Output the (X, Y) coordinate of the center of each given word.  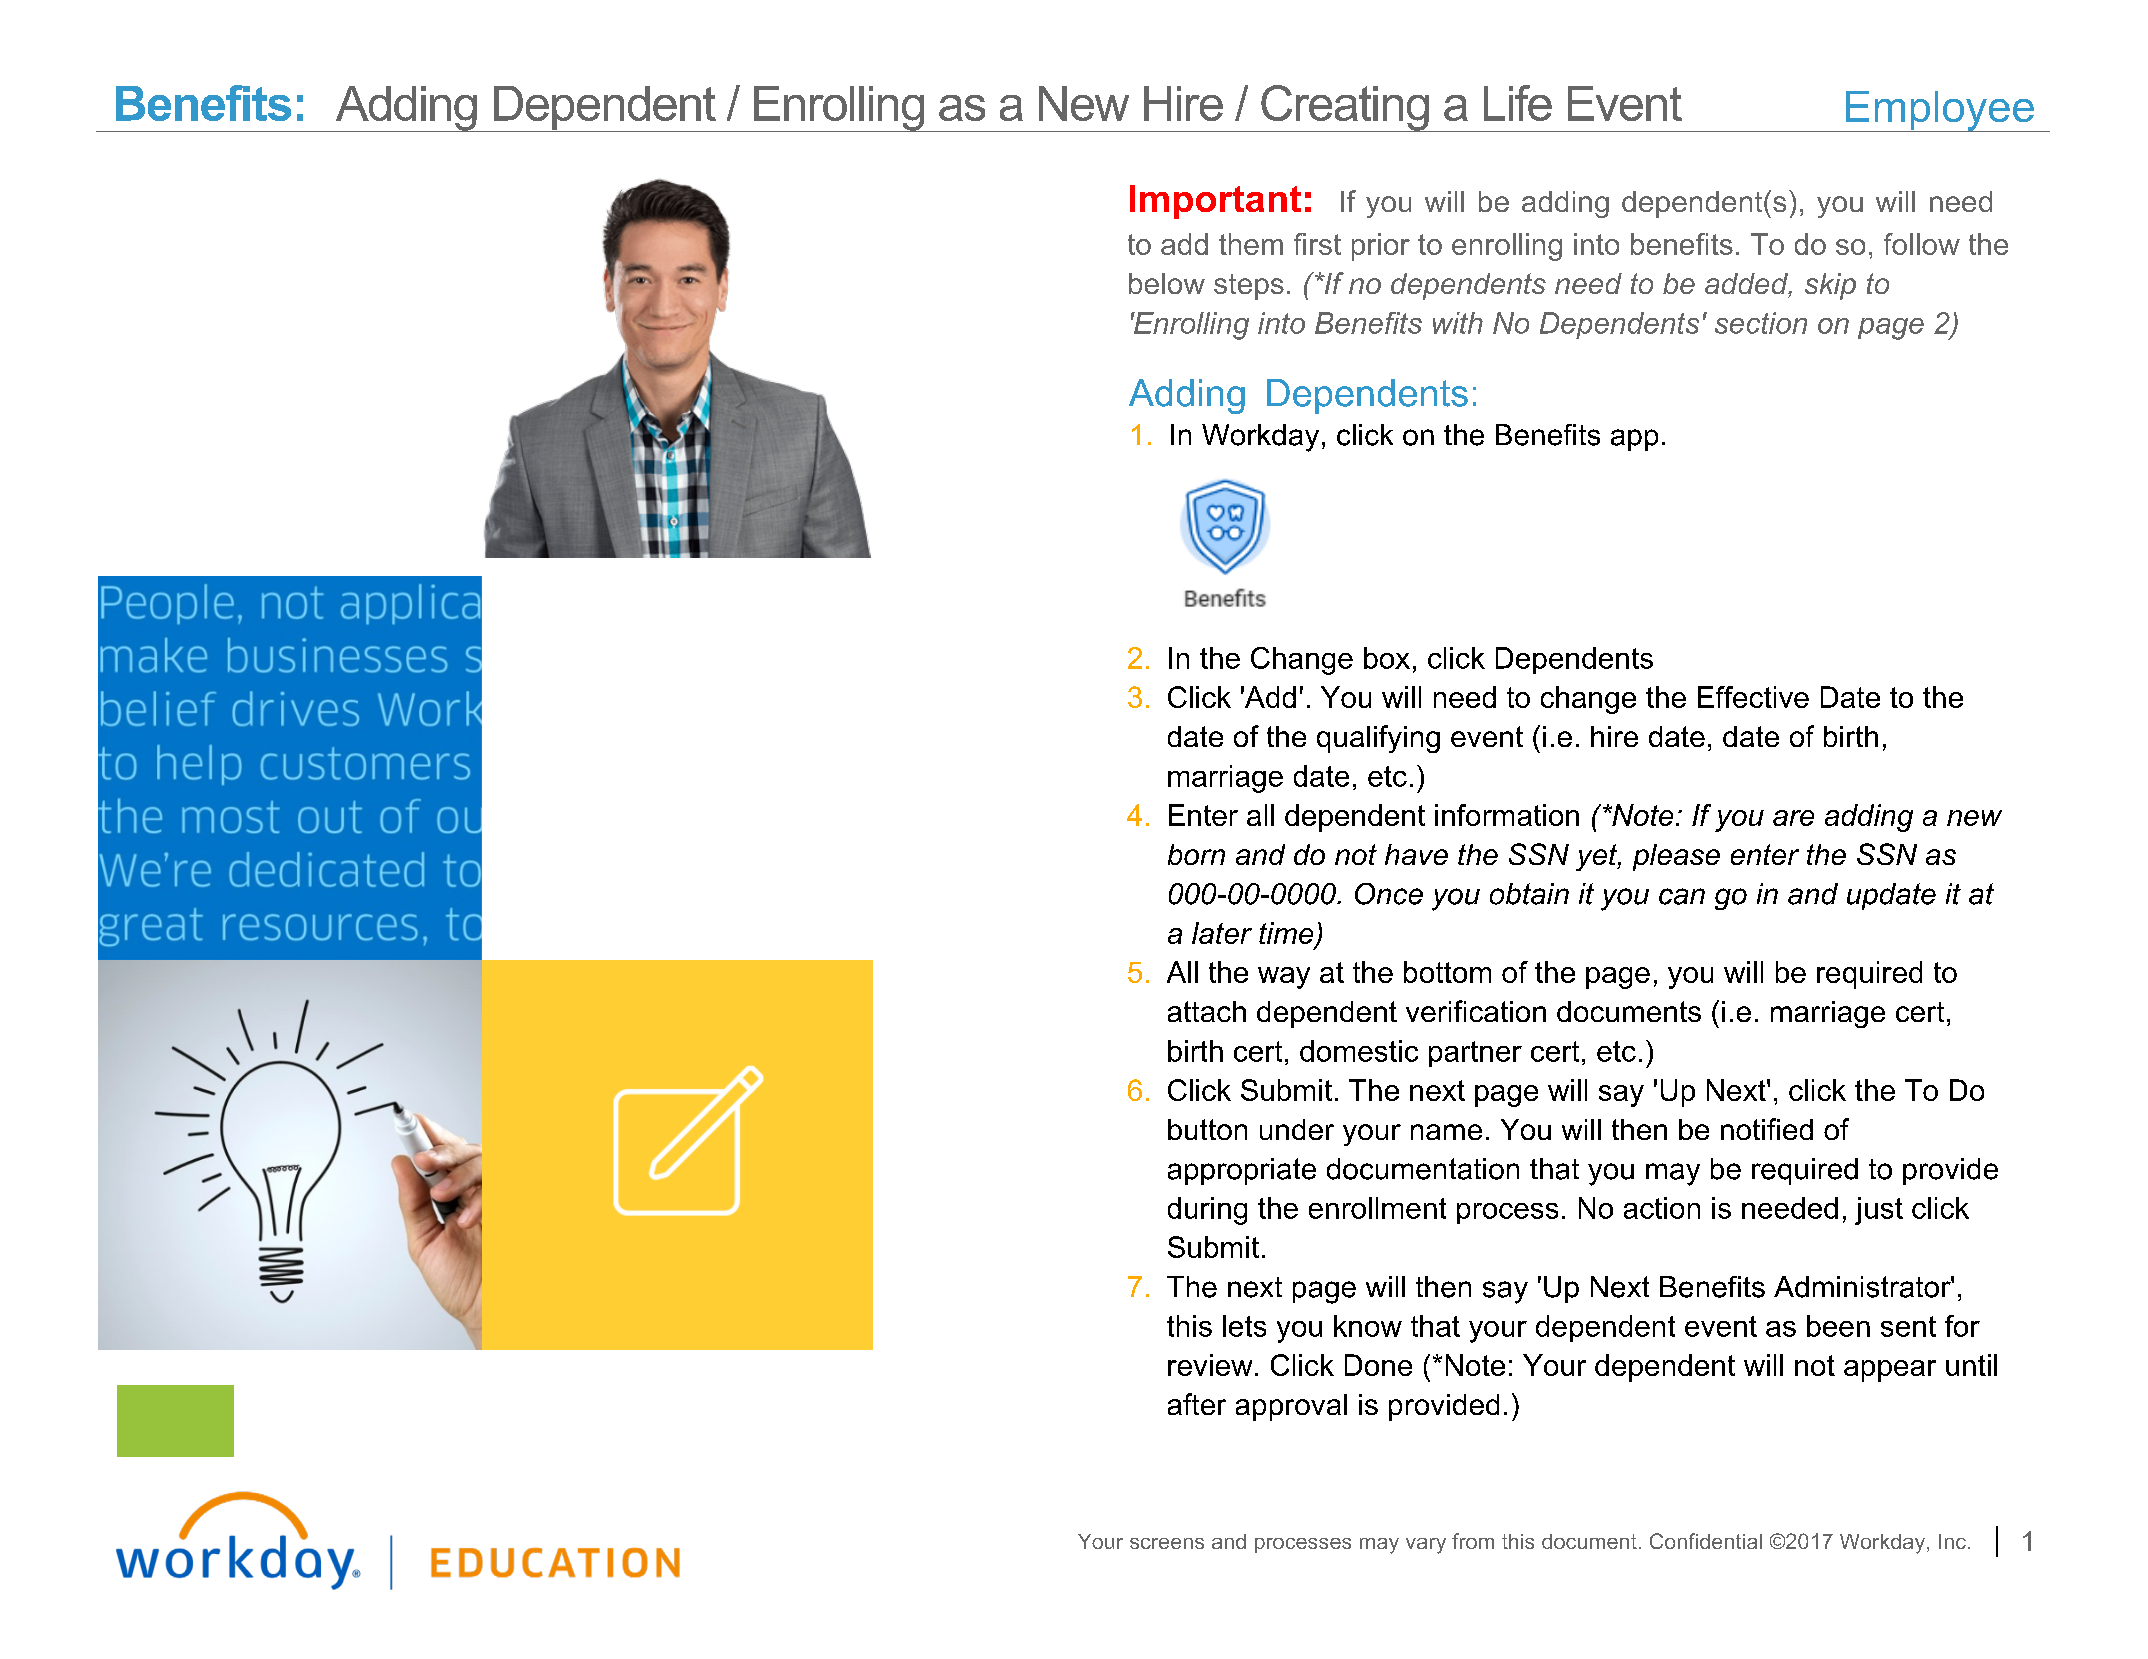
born (1196, 854)
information (1507, 815)
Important (1215, 202)
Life (1518, 103)
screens (1167, 1543)
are (1793, 818)
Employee (1940, 111)
